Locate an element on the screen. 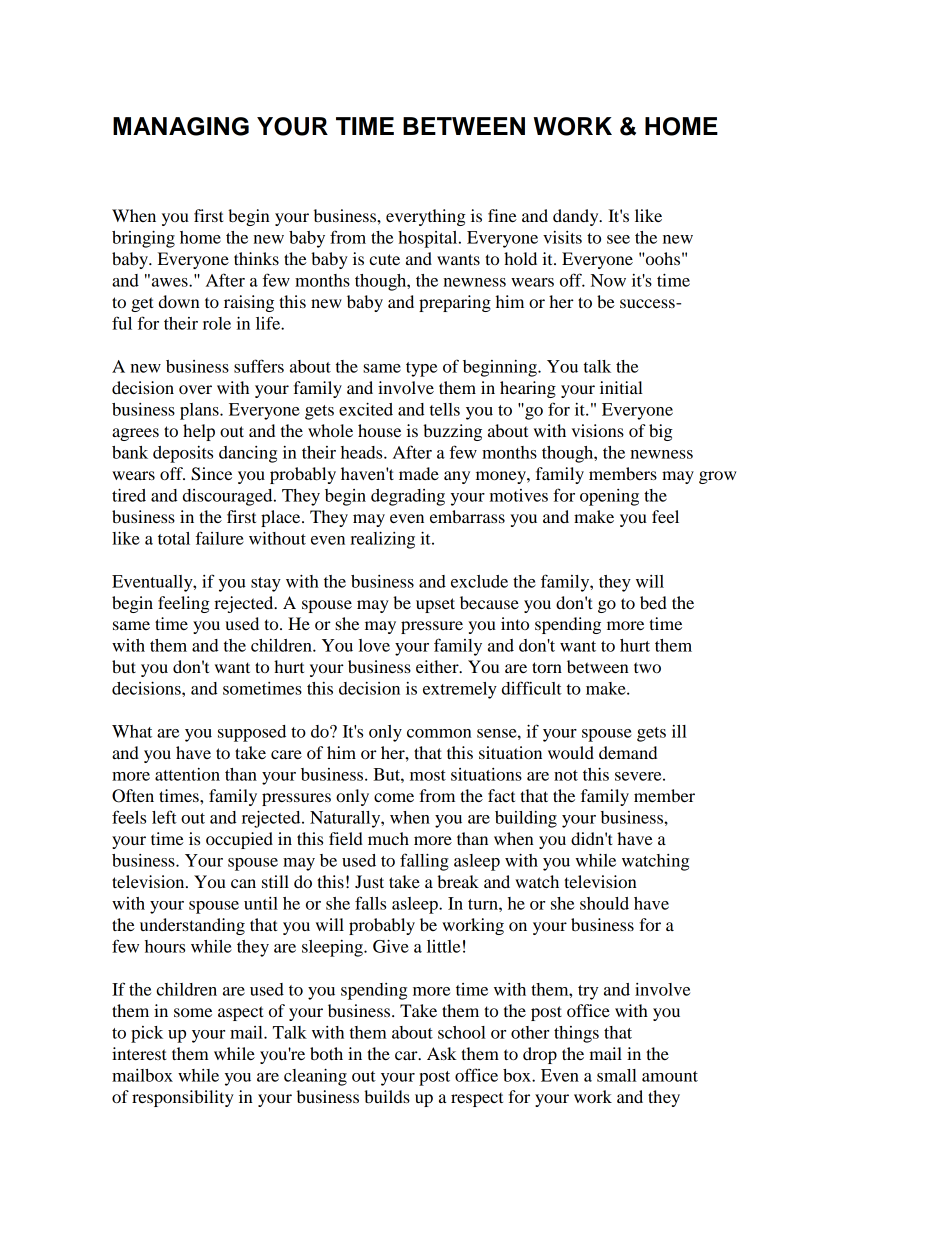 The image size is (952, 1233). falling is located at coordinates (424, 862).
